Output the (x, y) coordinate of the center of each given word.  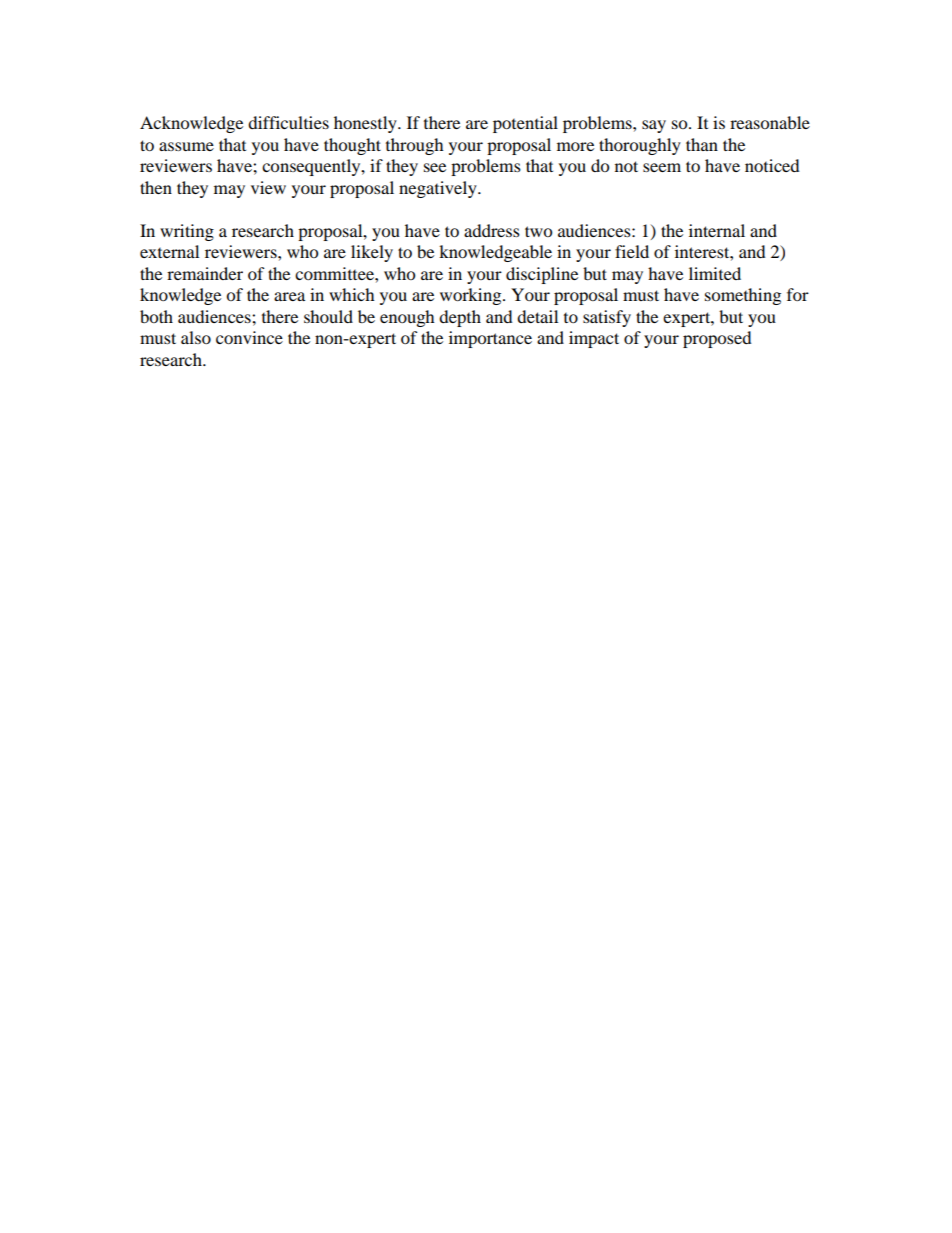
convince (249, 337)
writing (187, 232)
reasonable (770, 122)
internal (717, 230)
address (492, 230)
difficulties (288, 122)
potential (525, 124)
